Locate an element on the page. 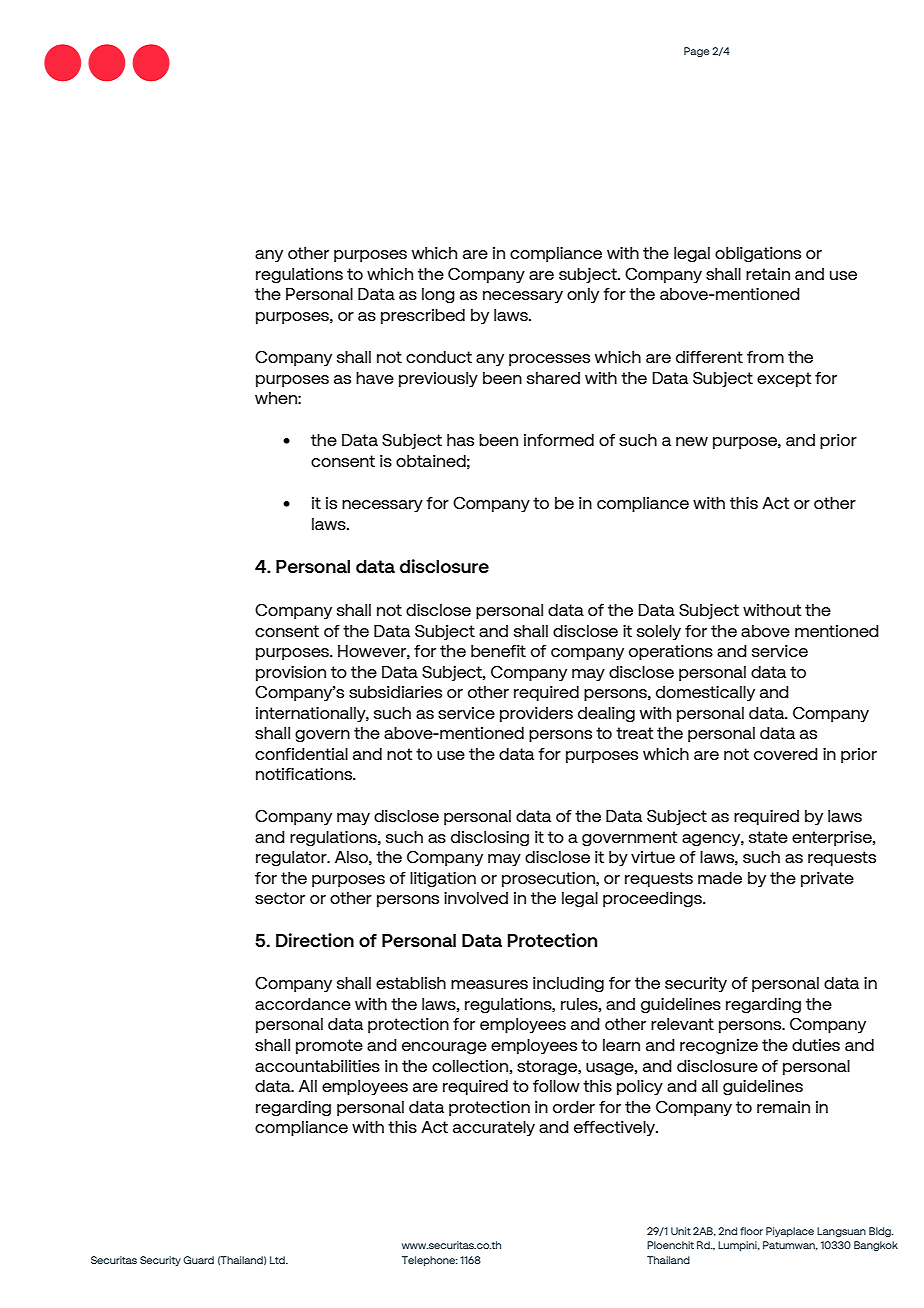 This image has width=924, height=1308. Page is located at coordinates (697, 52).
